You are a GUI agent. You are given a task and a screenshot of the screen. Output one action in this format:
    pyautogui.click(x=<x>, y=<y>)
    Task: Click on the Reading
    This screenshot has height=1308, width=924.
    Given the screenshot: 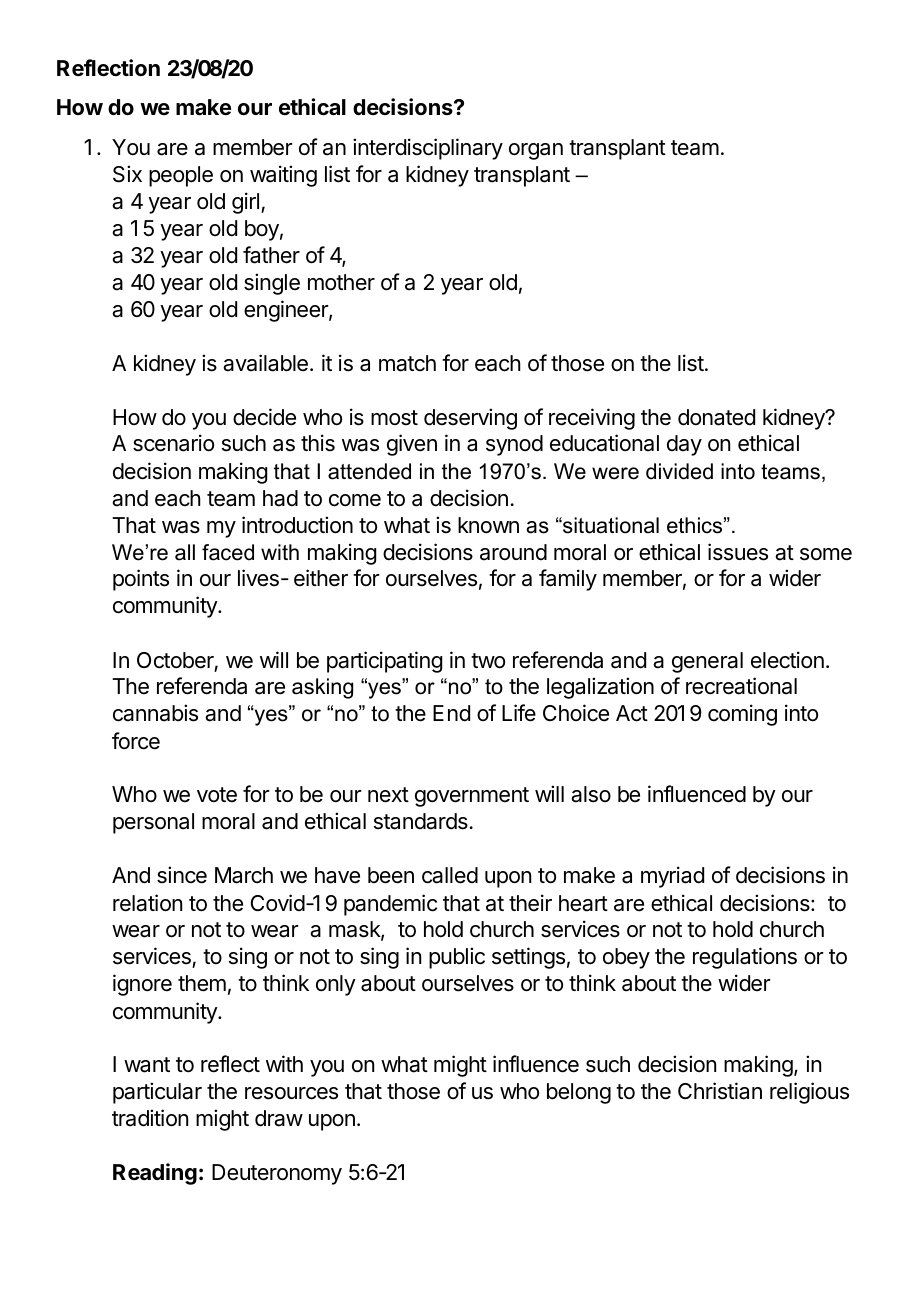 What is the action you would take?
    pyautogui.click(x=155, y=1174)
